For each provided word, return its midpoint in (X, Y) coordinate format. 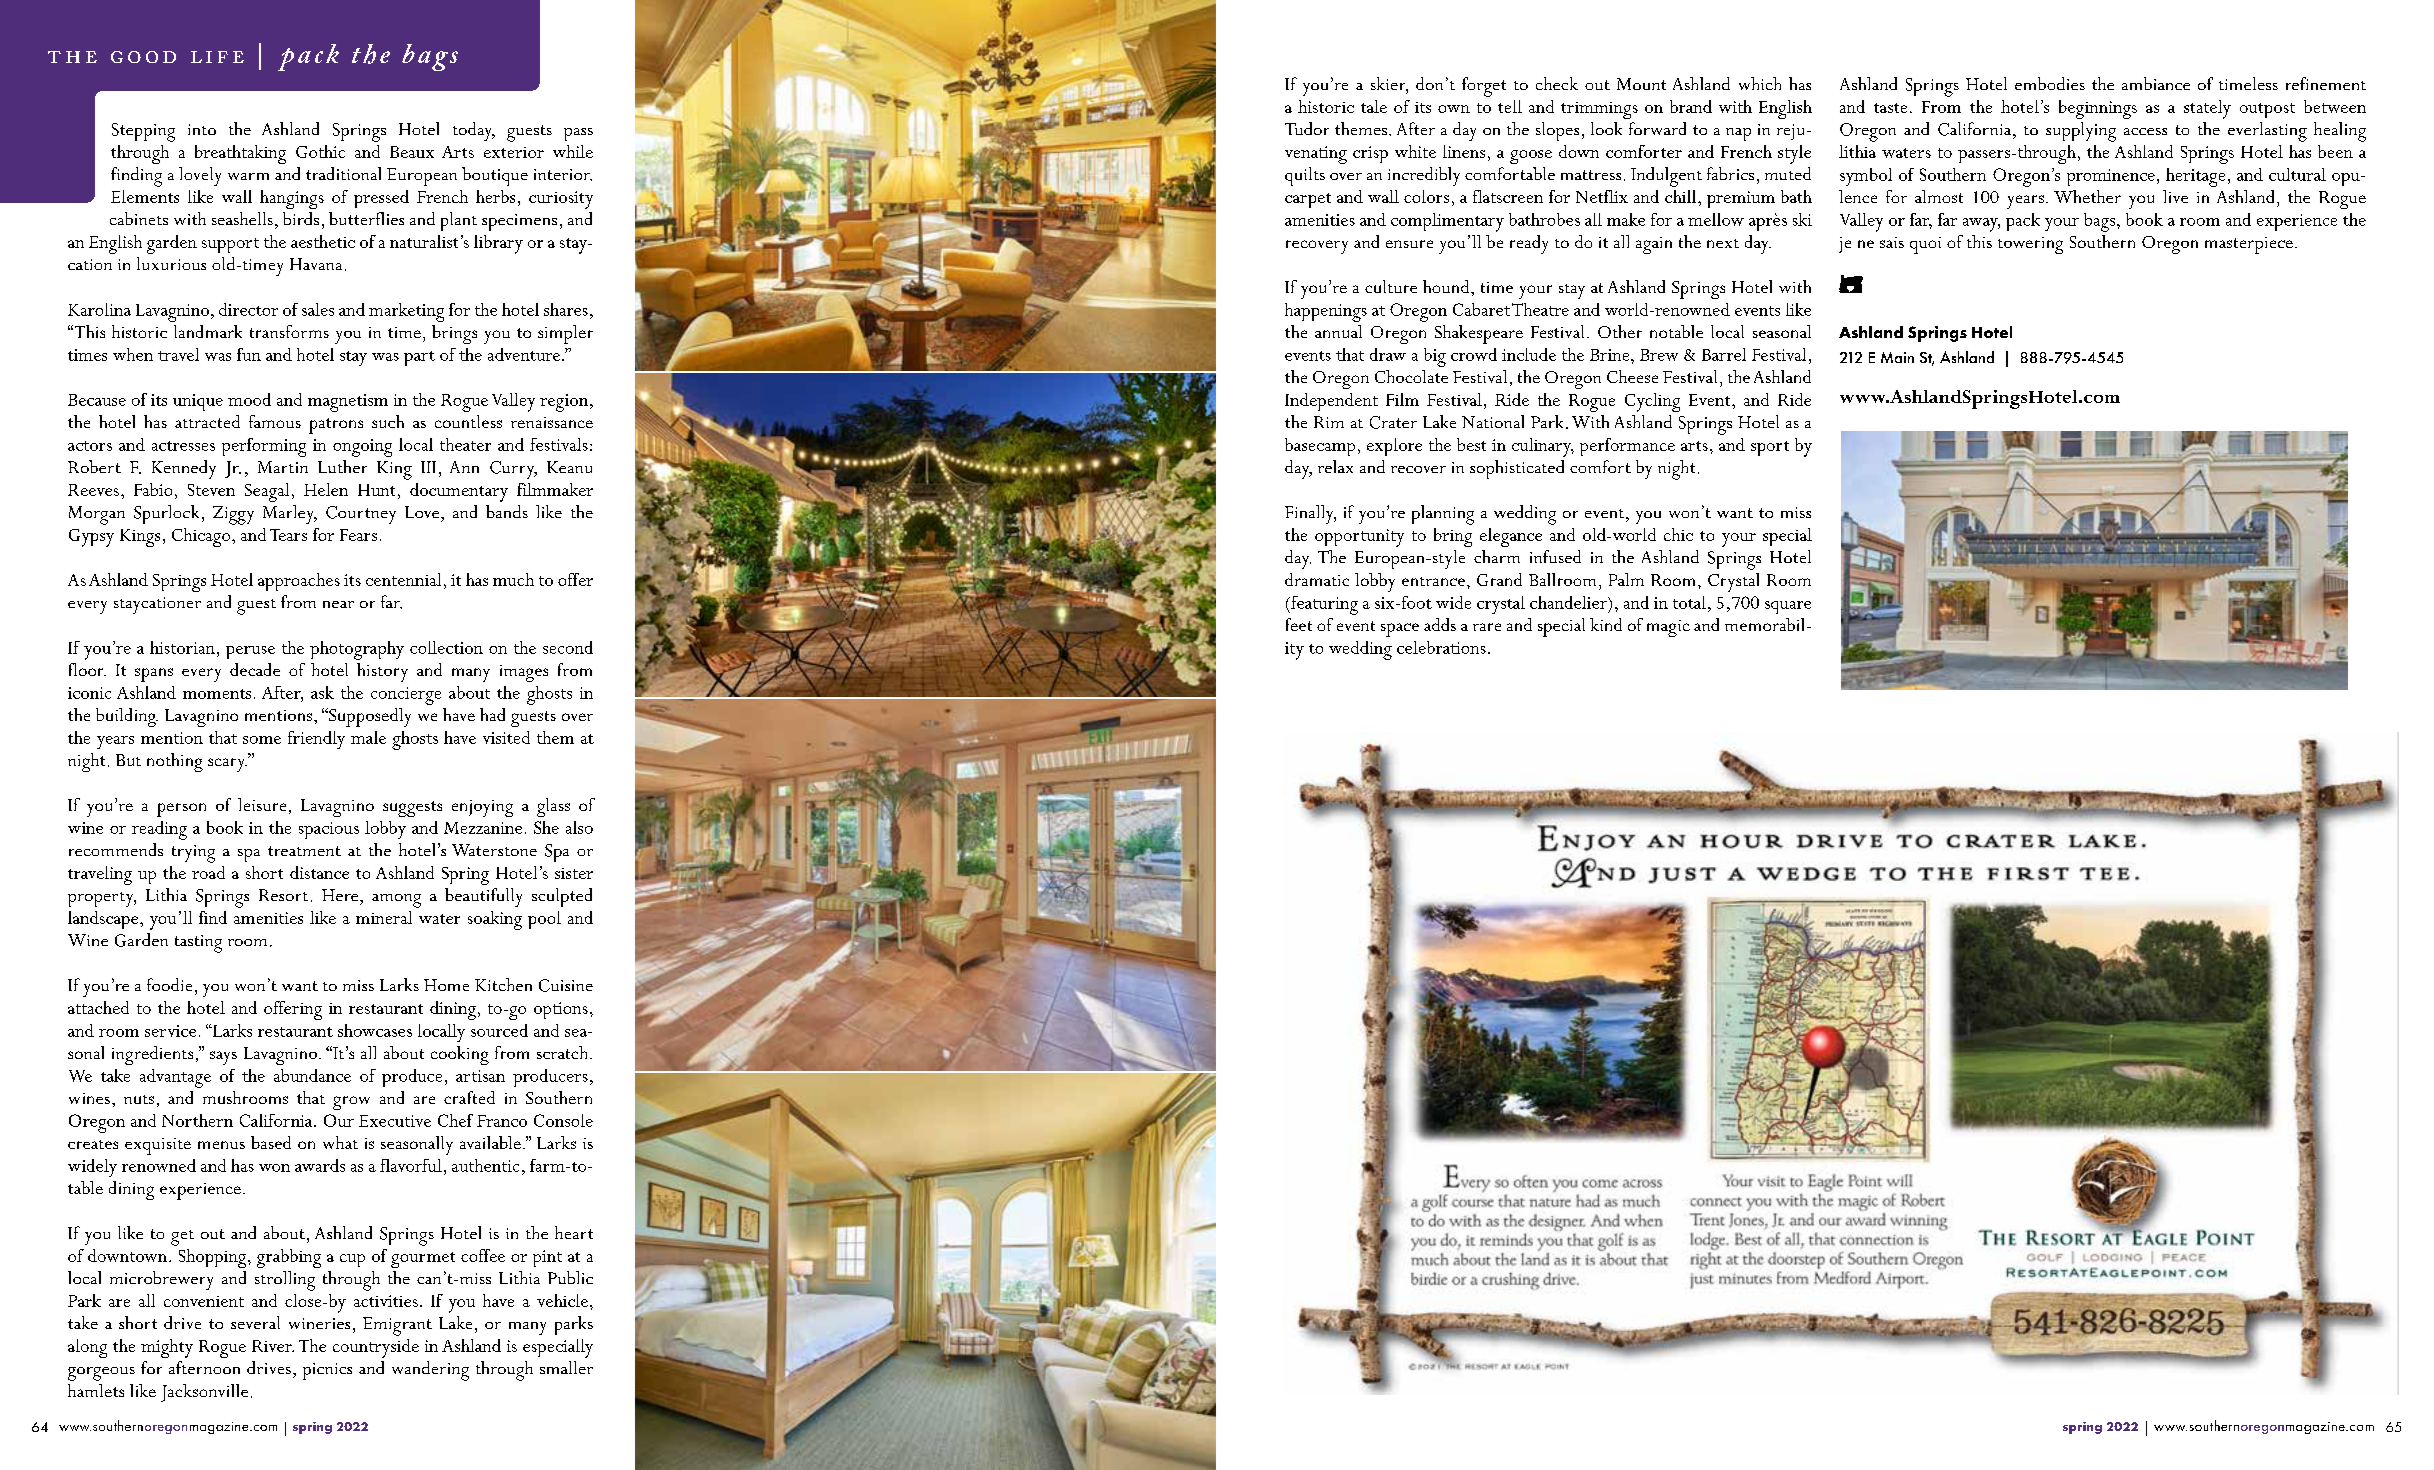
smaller (566, 1367)
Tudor (1307, 128)
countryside (376, 1348)
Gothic (320, 151)
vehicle (562, 1300)
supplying (2081, 132)
